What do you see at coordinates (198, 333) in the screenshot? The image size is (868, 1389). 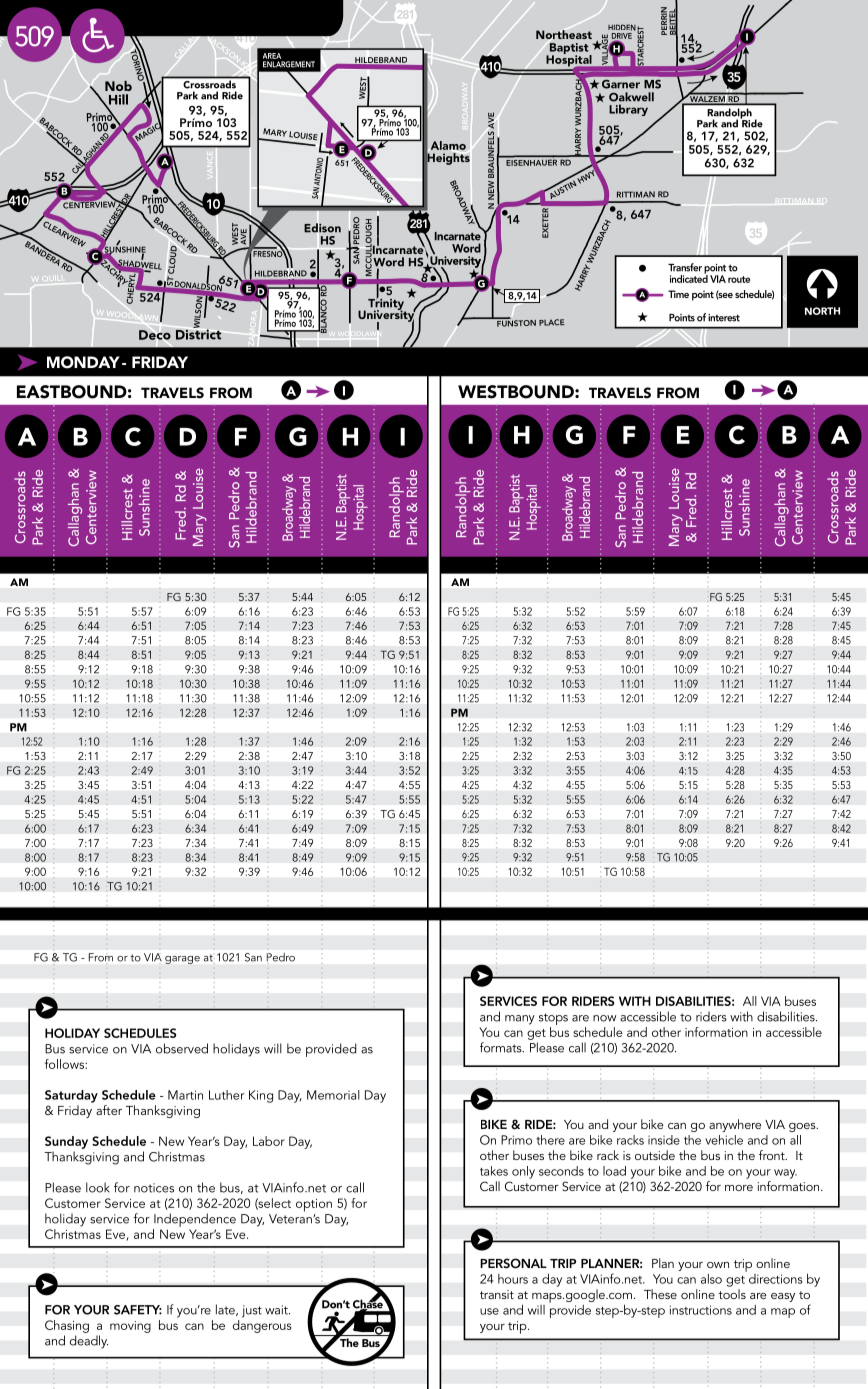 I see `District` at bounding box center [198, 333].
